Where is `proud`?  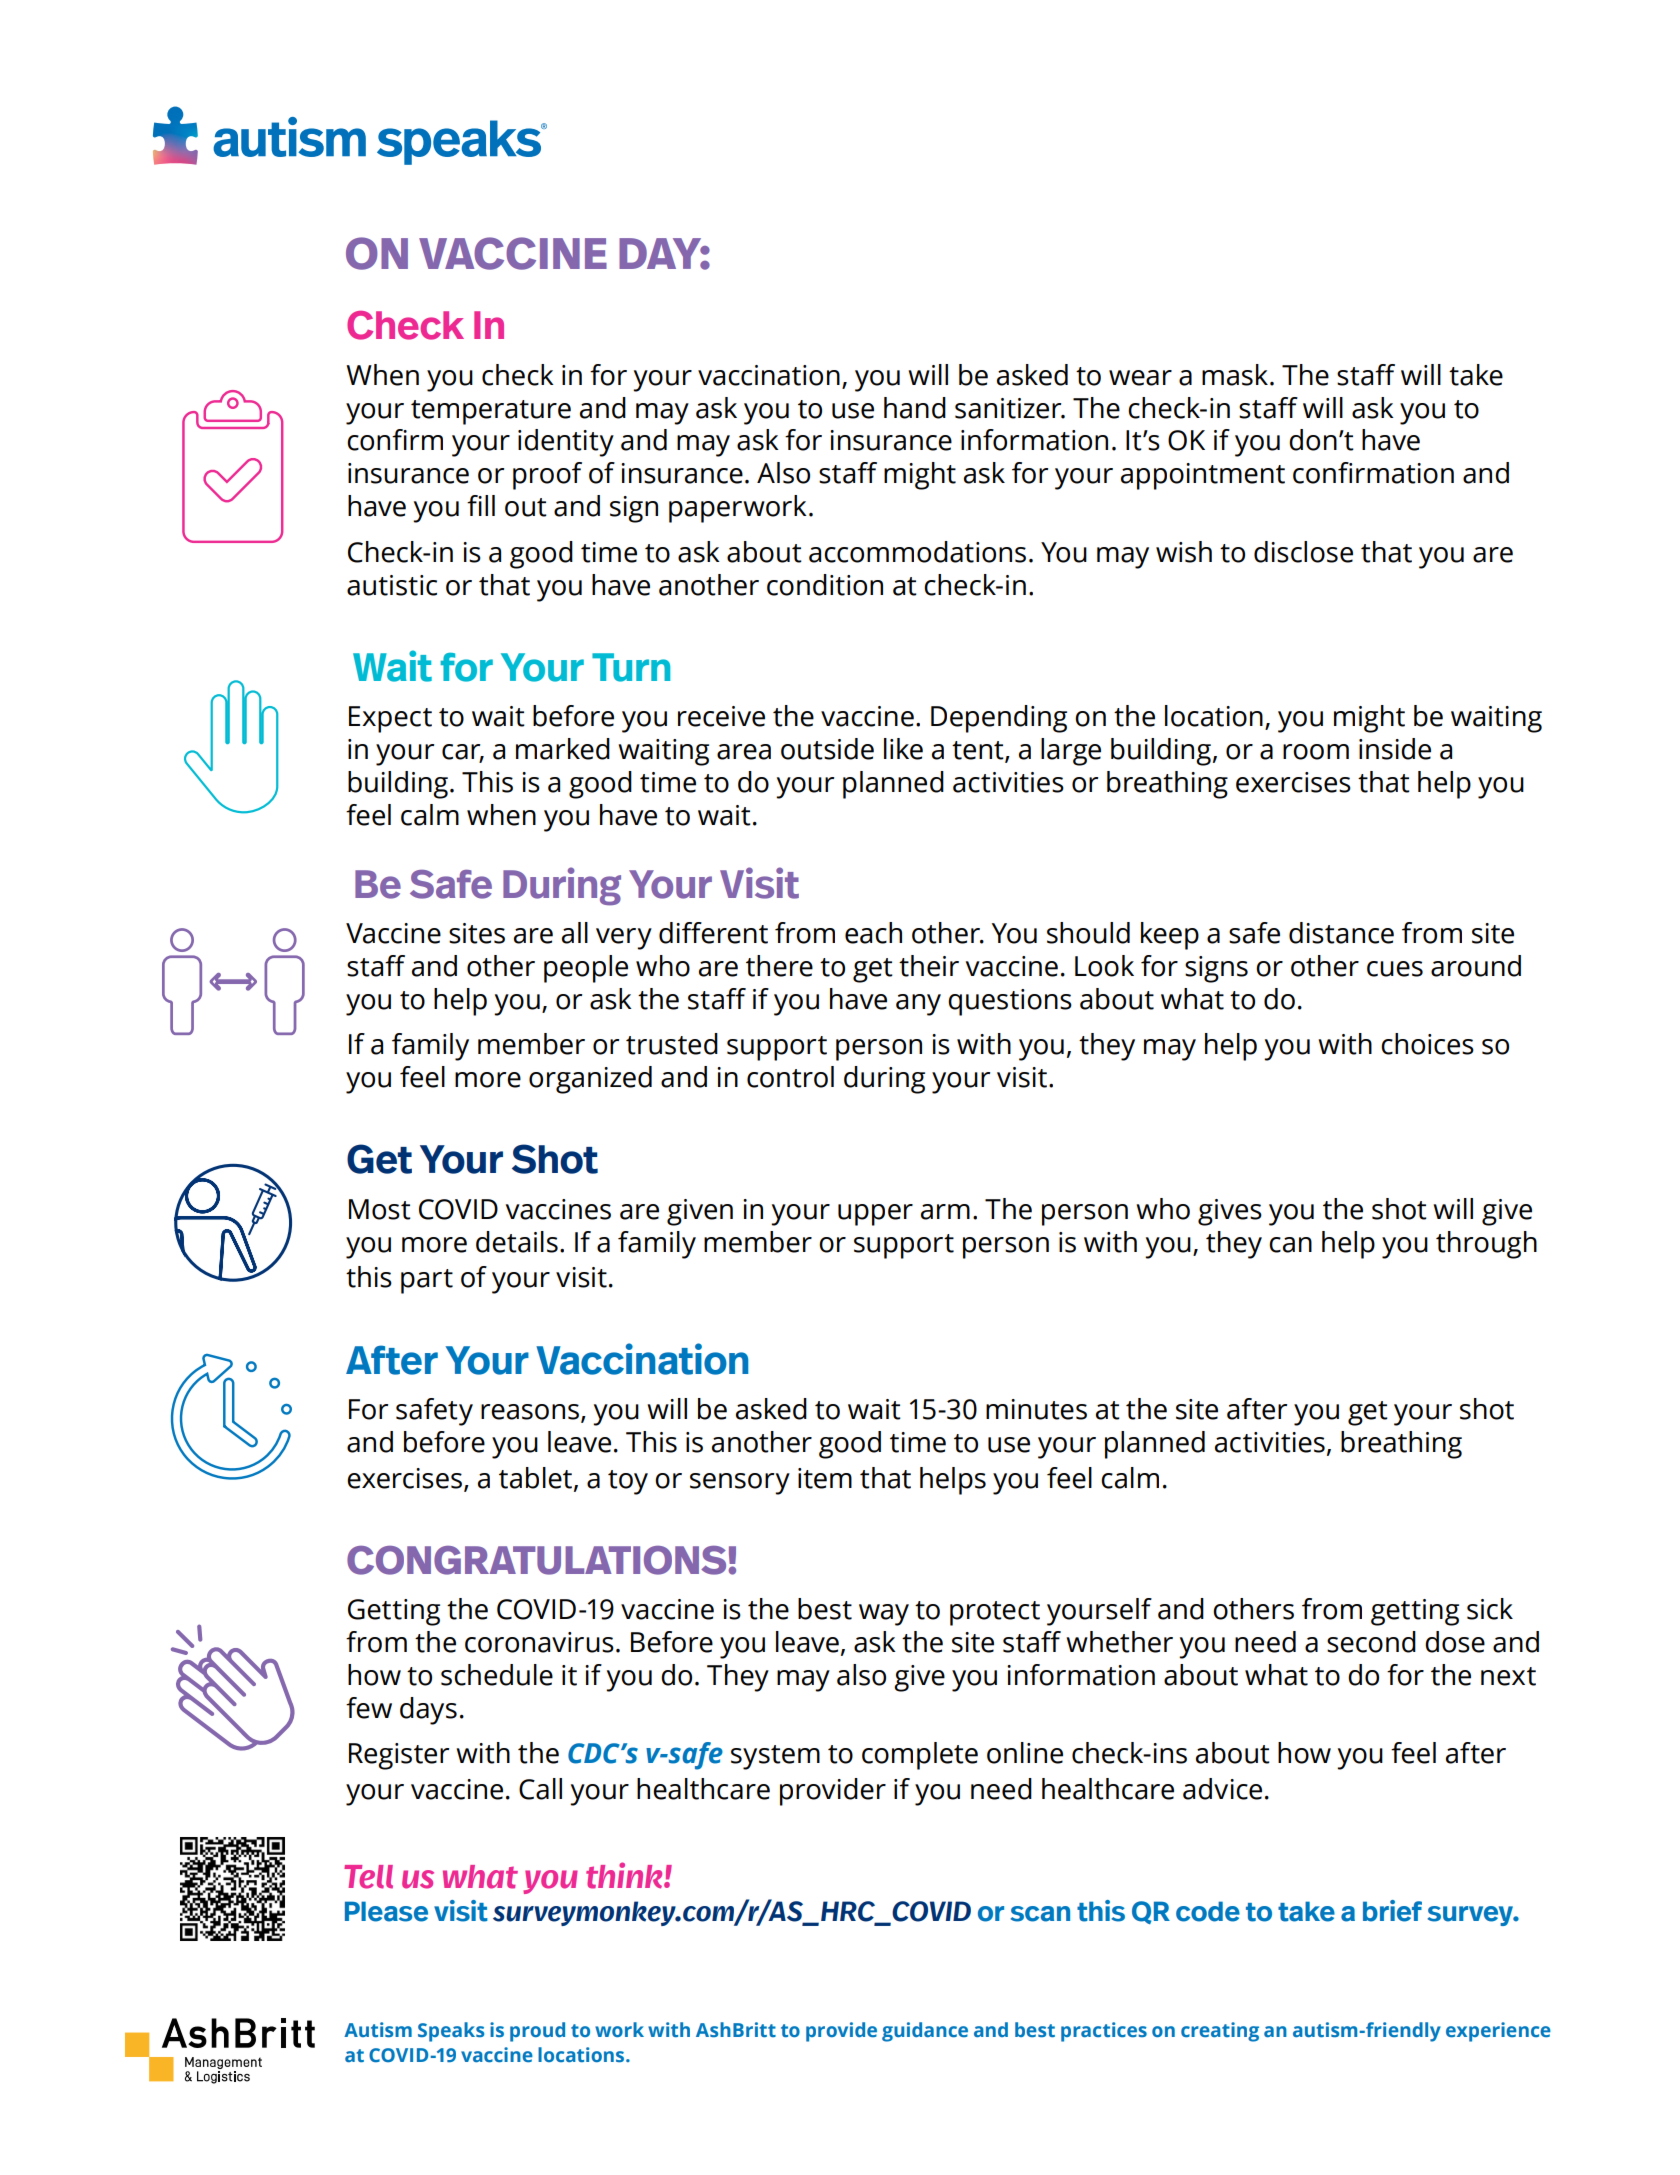 proud is located at coordinates (537, 2032).
